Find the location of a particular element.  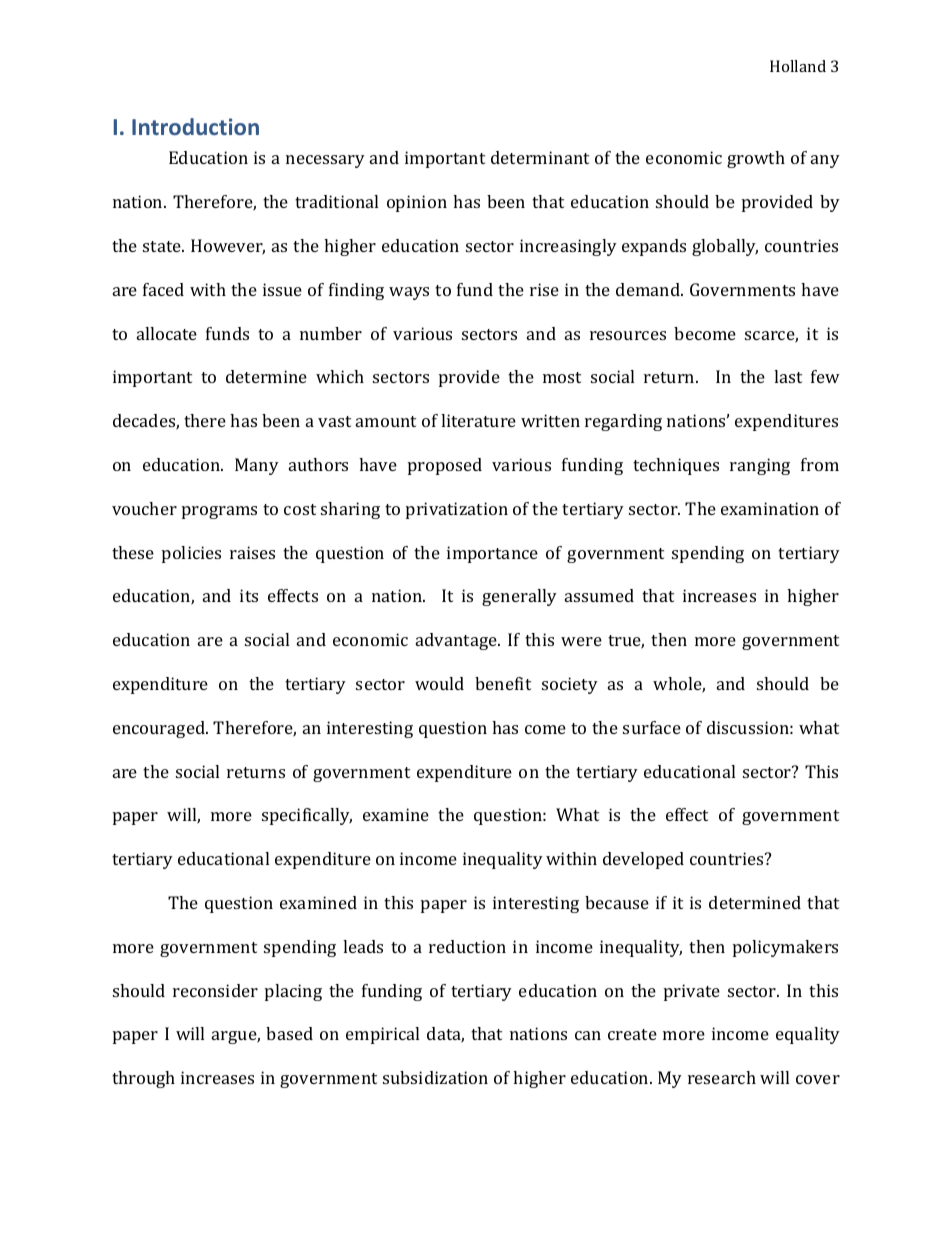

Introduction is located at coordinates (195, 126).
